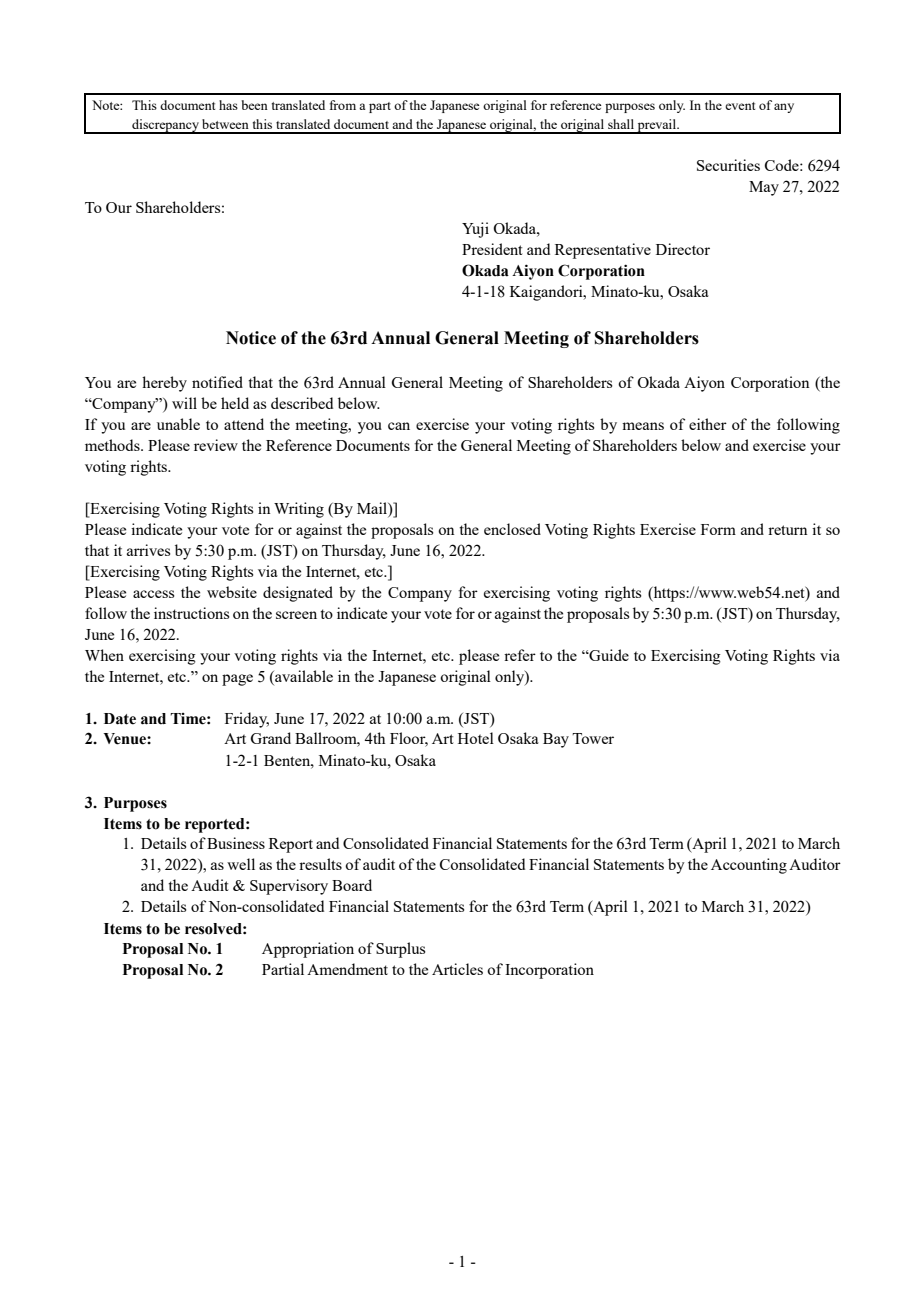  Describe the element at coordinates (476, 738) in the image. I see `Hotel` at that location.
